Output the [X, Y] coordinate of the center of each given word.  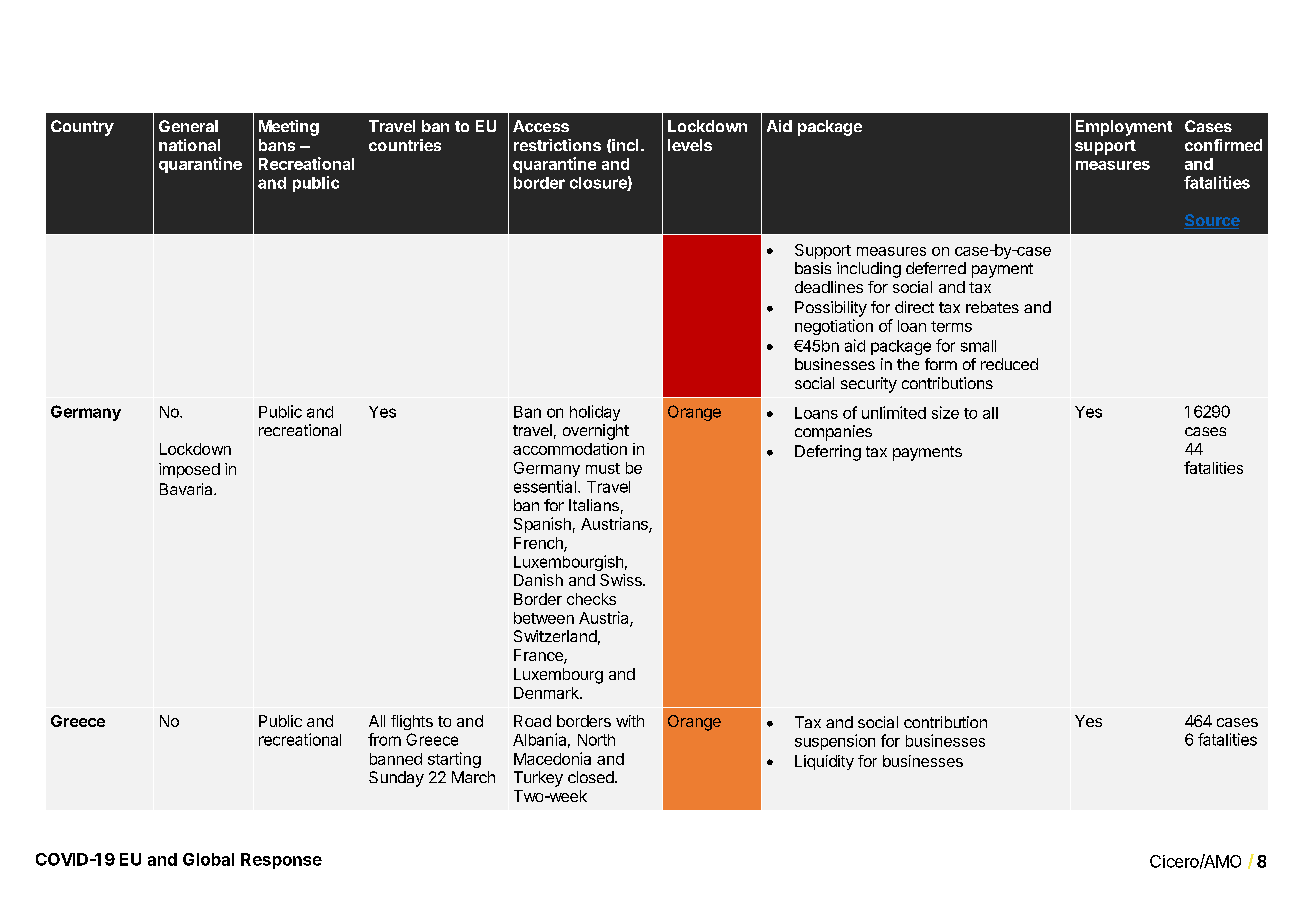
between [544, 618]
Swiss [622, 580]
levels [690, 145]
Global [208, 859]
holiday [595, 413]
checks [591, 599]
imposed [189, 470]
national [189, 145]
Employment [1124, 128]
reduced [1009, 364]
